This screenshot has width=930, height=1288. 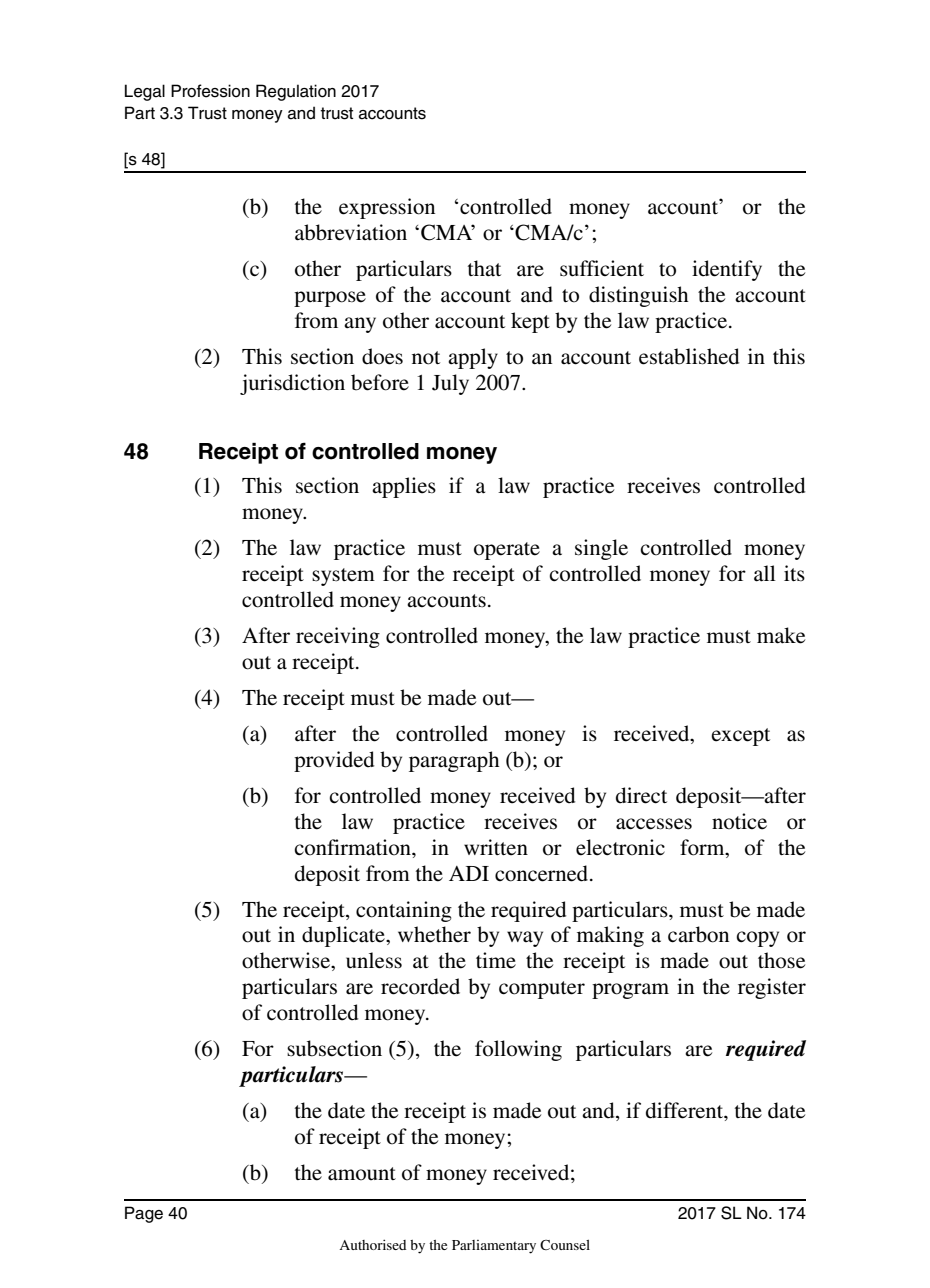 I want to click on July, so click(x=450, y=384).
